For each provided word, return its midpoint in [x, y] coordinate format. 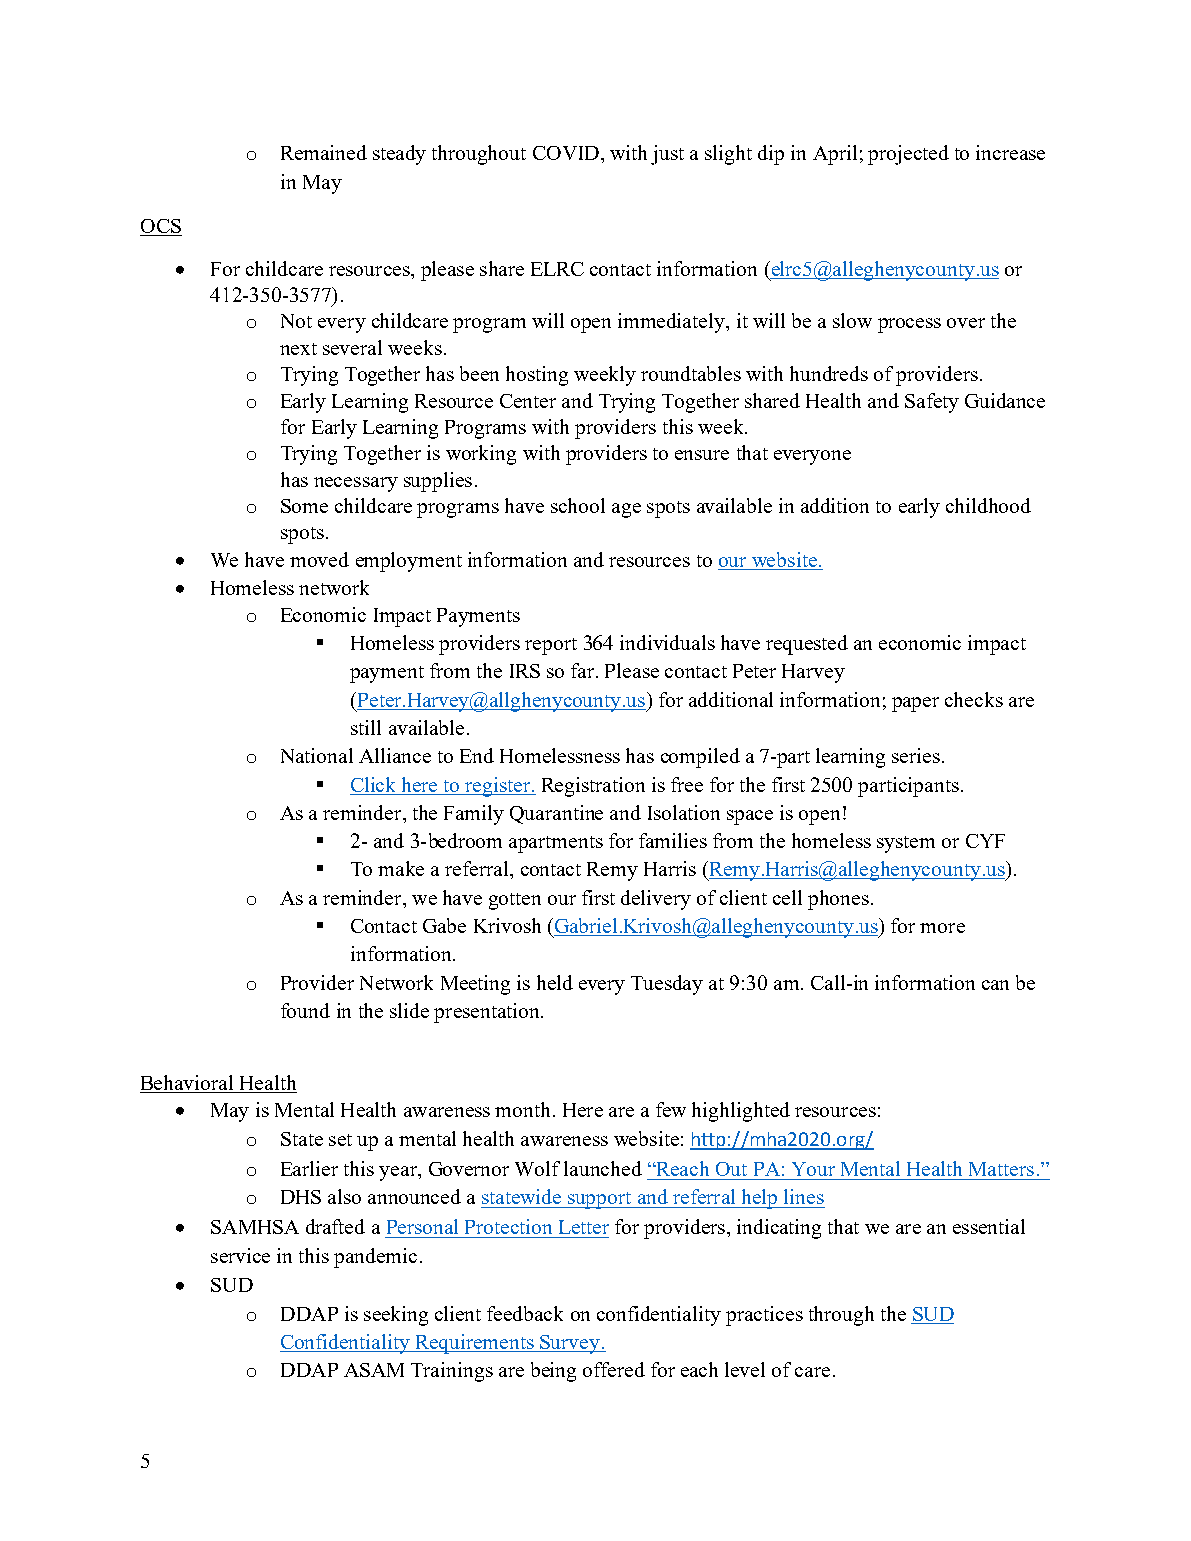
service [240, 1255]
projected [908, 155]
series [916, 755]
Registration [593, 787]
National [317, 755]
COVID [566, 153]
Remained [324, 152]
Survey [570, 1344]
